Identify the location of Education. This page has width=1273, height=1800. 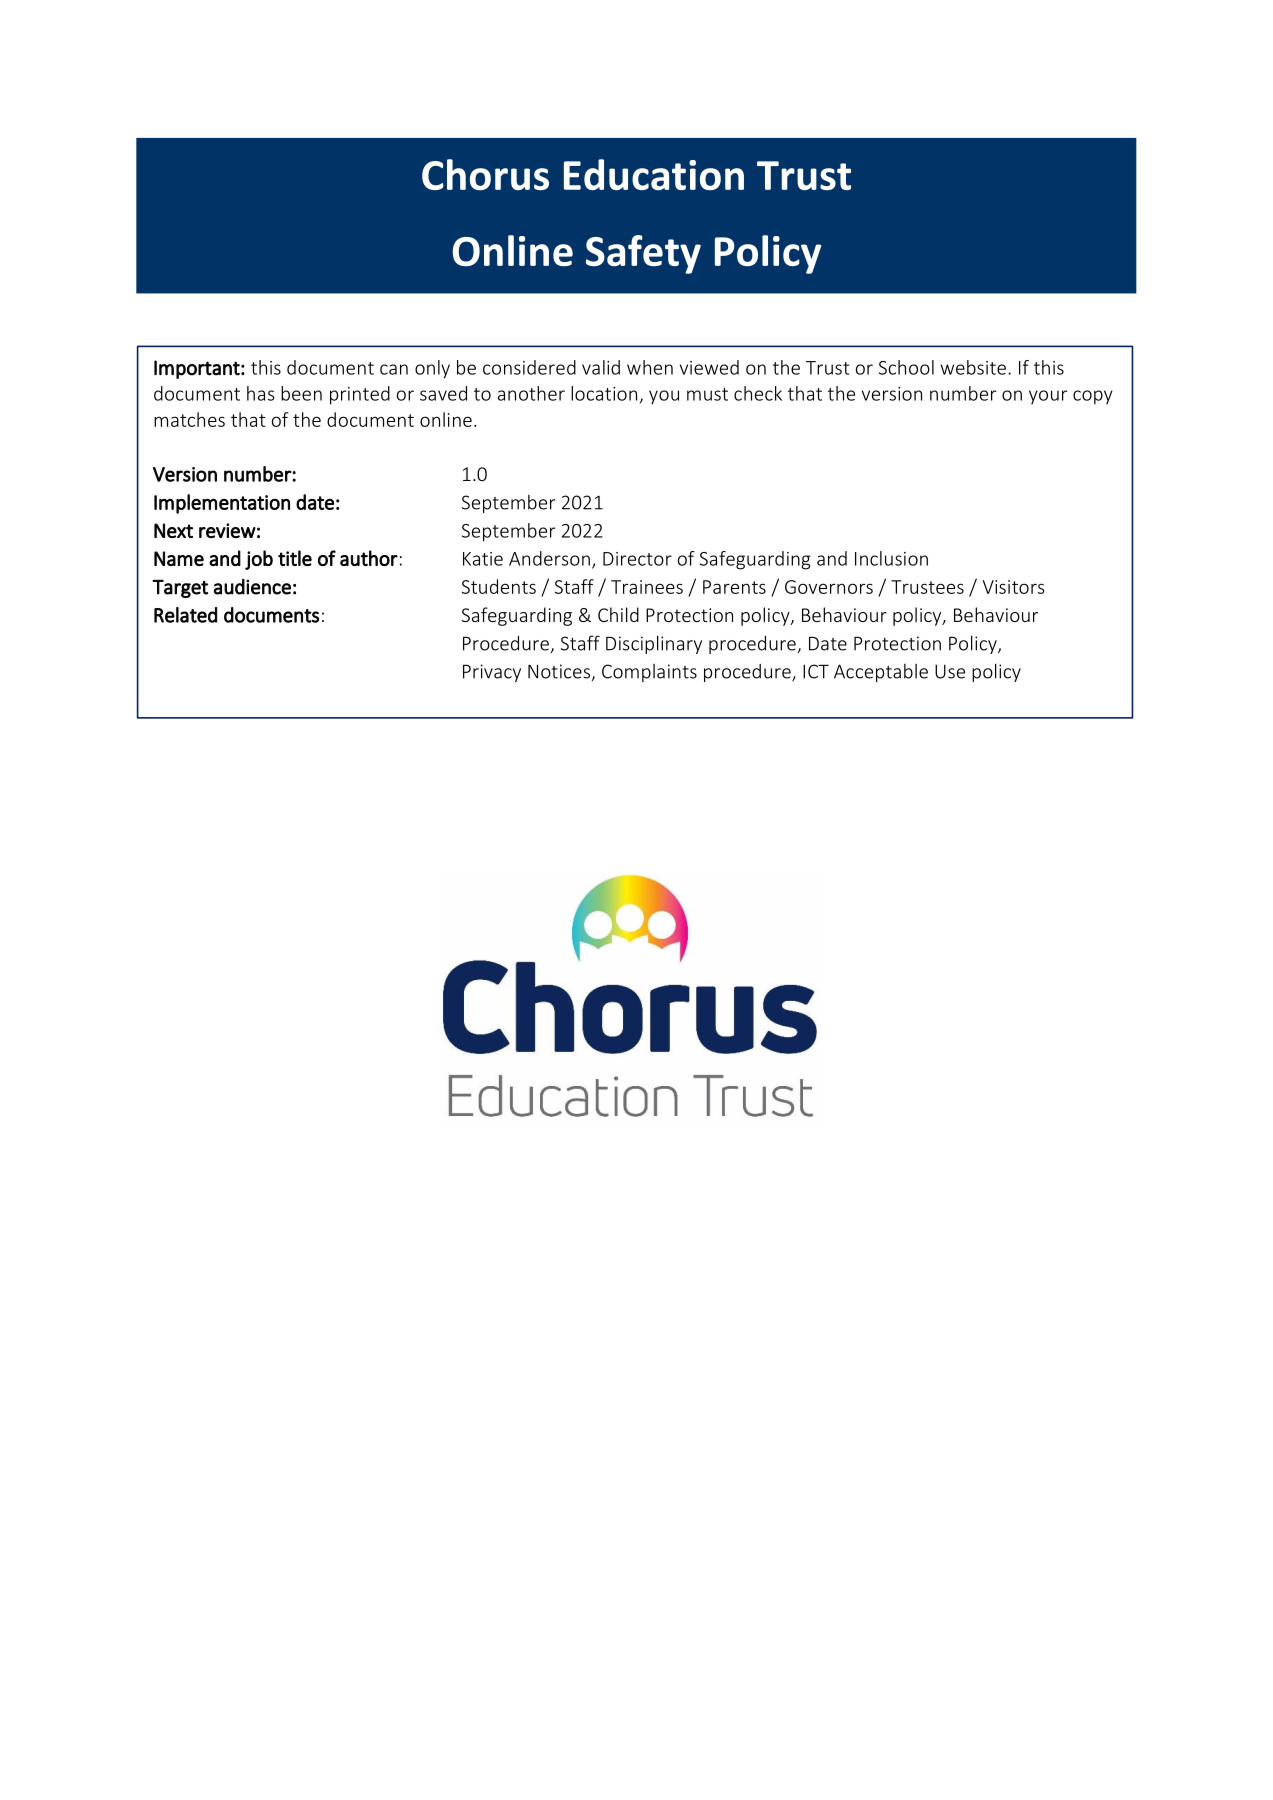
(654, 174).
